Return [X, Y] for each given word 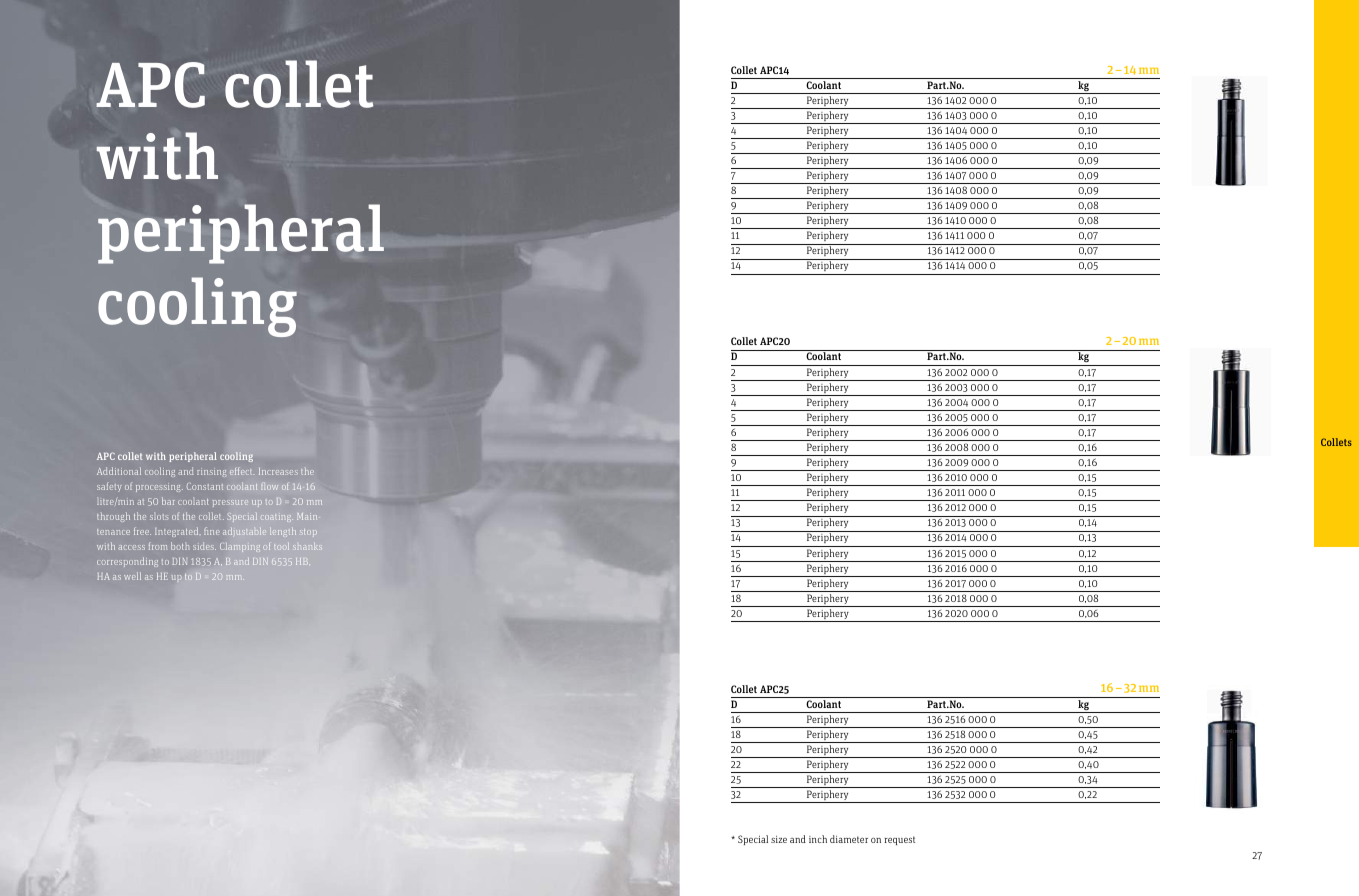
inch [818, 839]
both [180, 546]
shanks [306, 547]
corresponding [127, 562]
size [779, 839]
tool [281, 546]
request [899, 840]
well [132, 576]
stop [309, 533]
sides [204, 546]
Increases [278, 471]
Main [307, 516]
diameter [849, 839]
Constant [205, 486]
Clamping [240, 548]
